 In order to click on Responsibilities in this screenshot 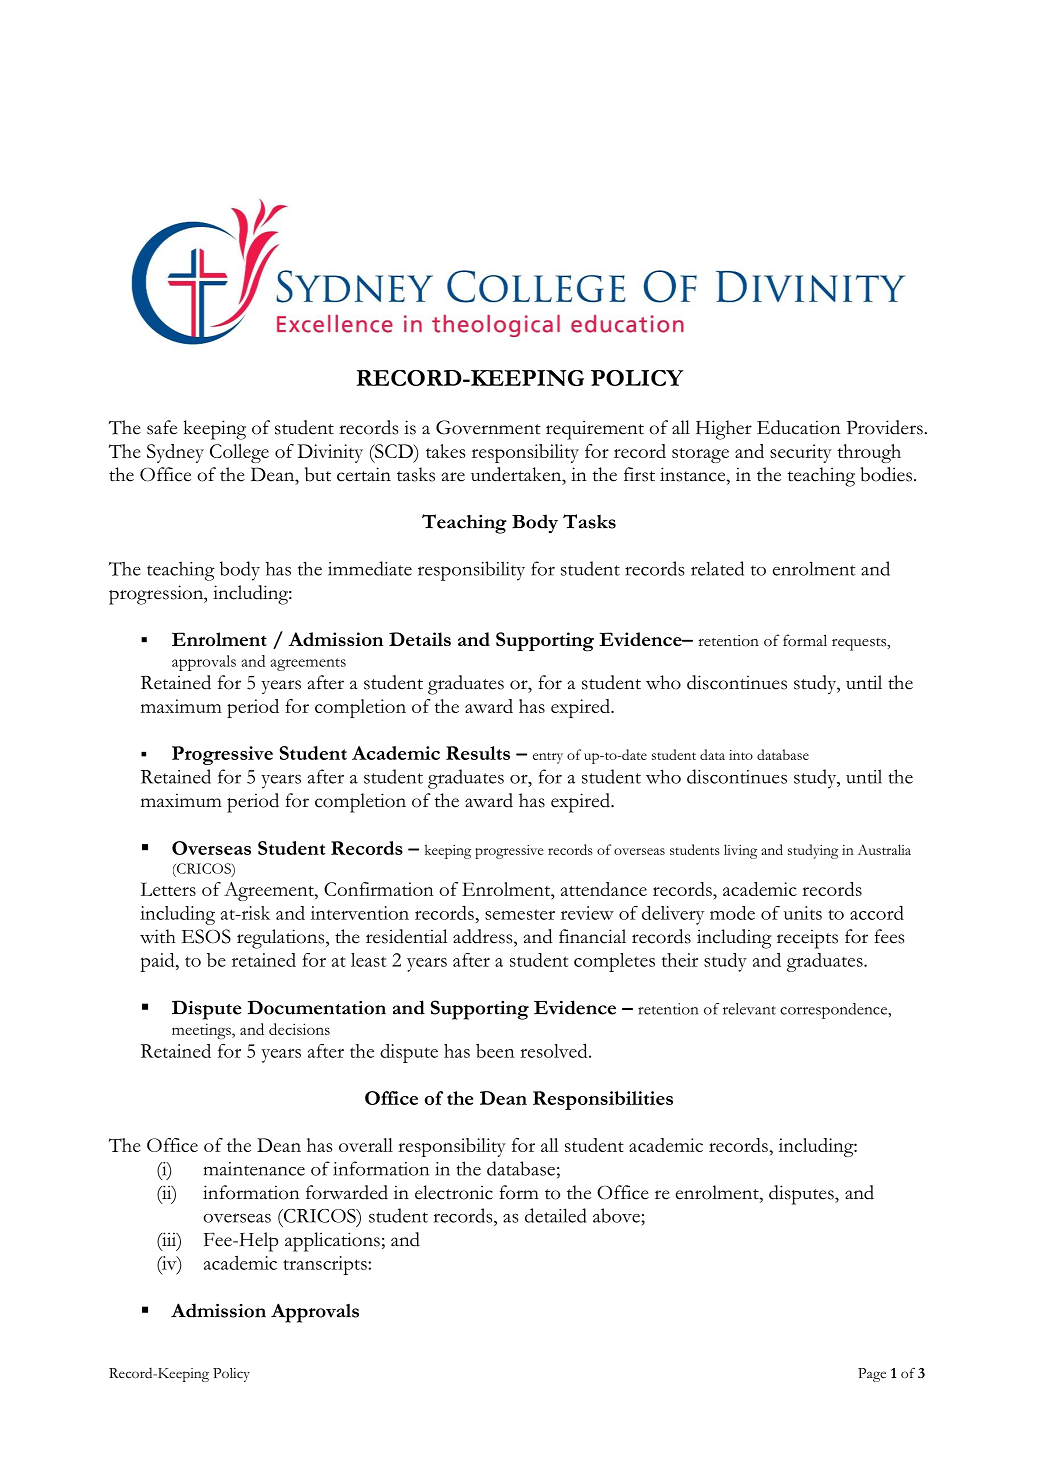, I will do `click(603, 1100)`.
